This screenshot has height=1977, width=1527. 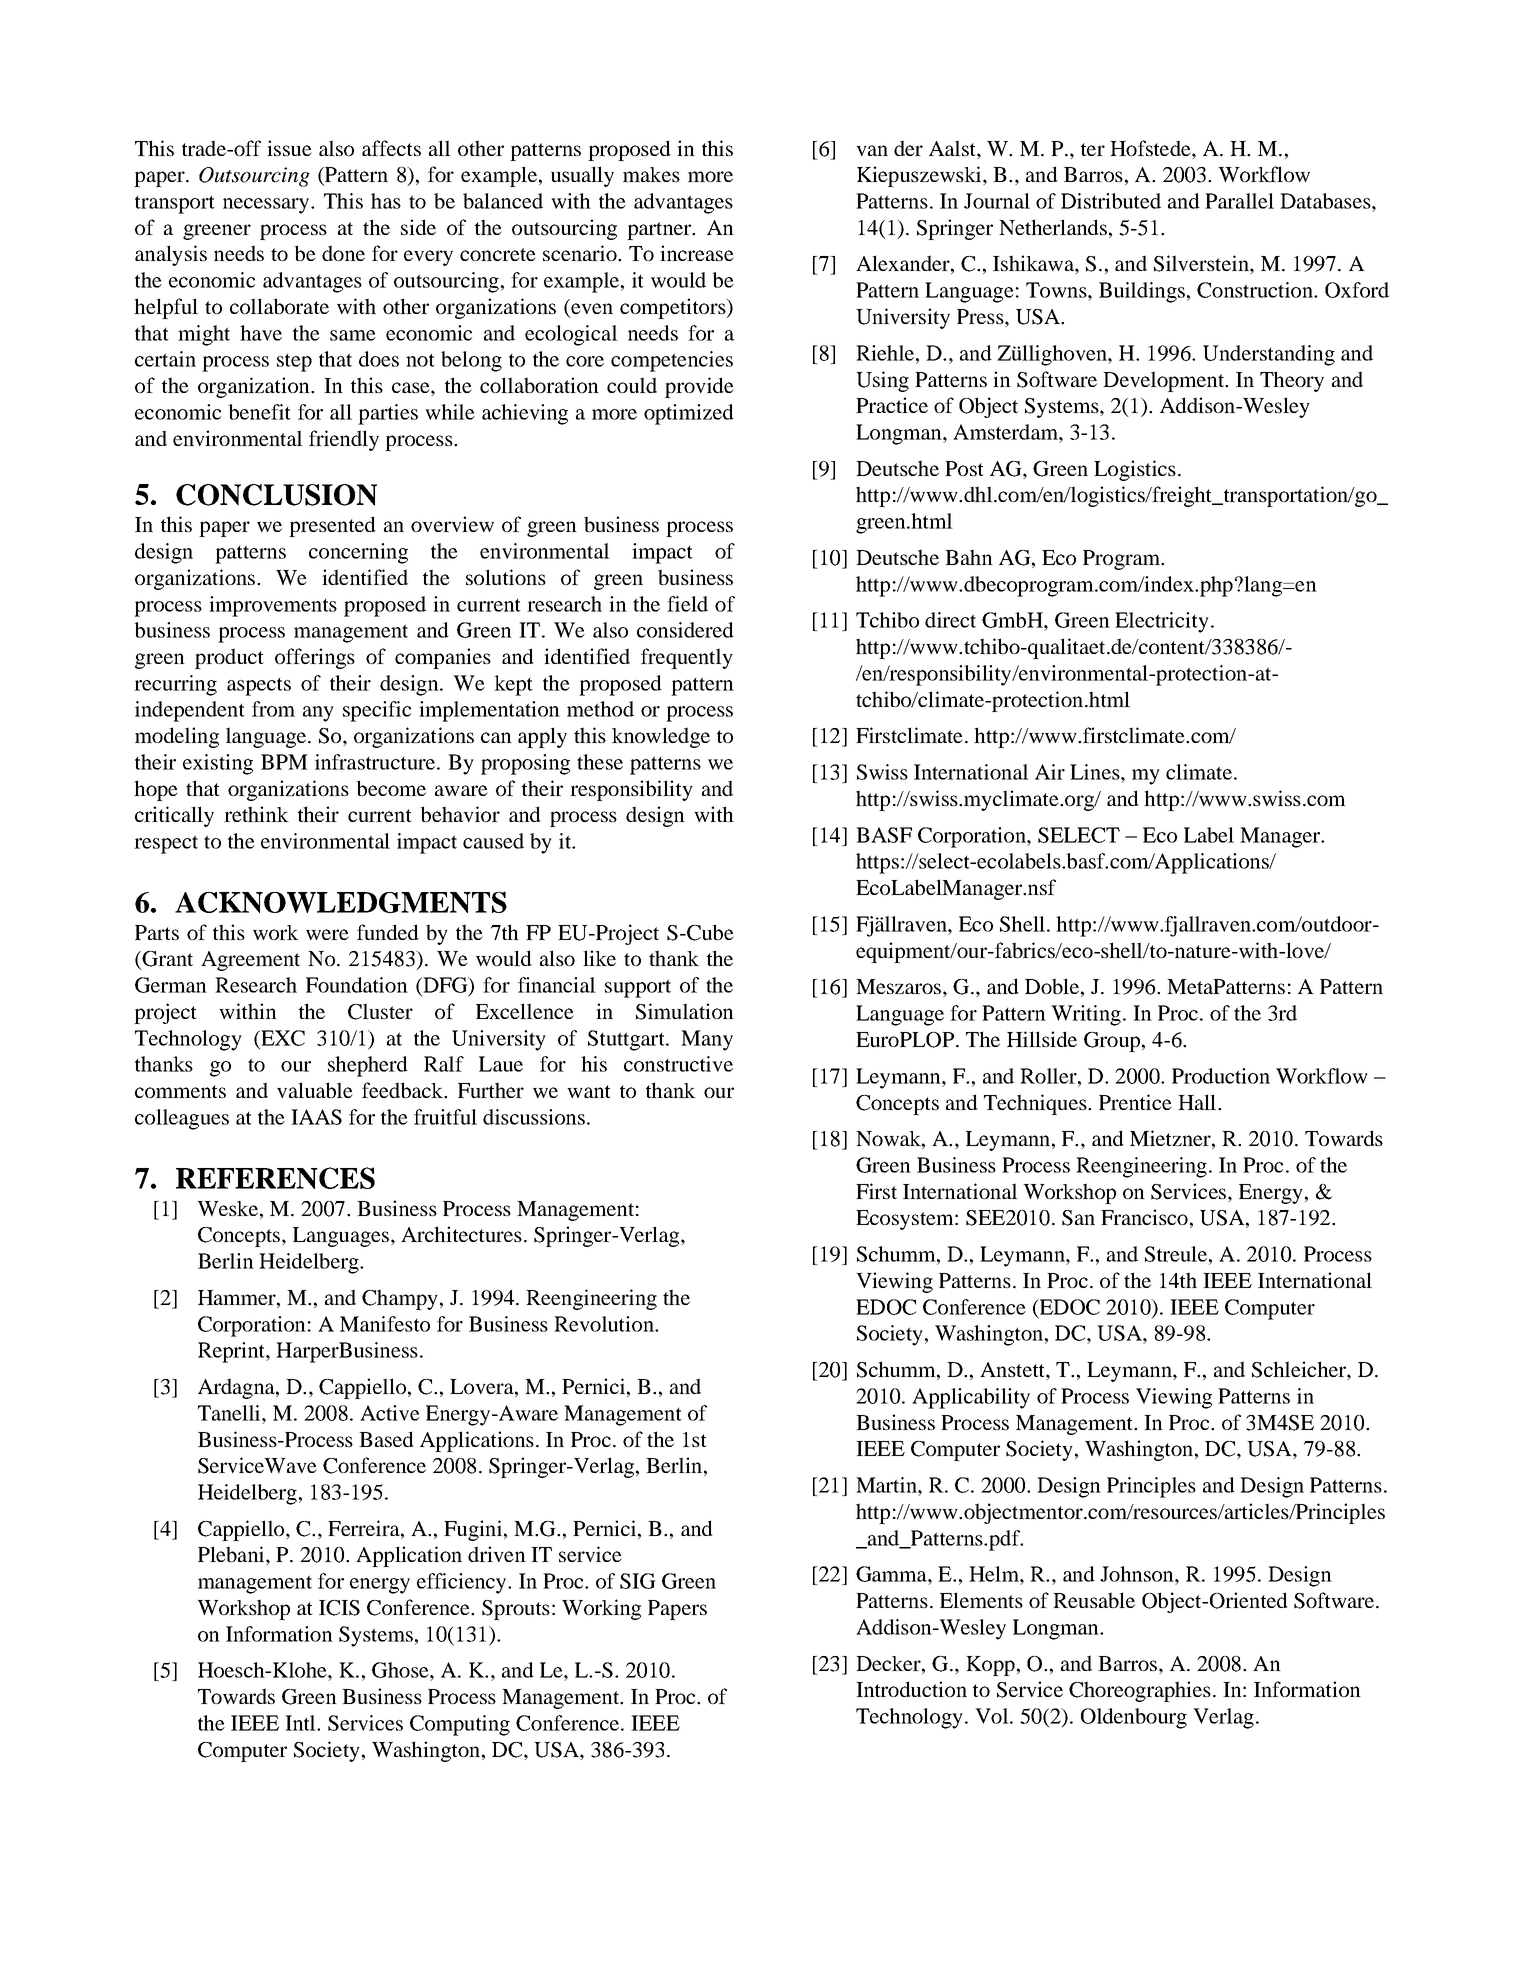 What do you see at coordinates (1239, 201) in the screenshot?
I see `Parallel` at bounding box center [1239, 201].
